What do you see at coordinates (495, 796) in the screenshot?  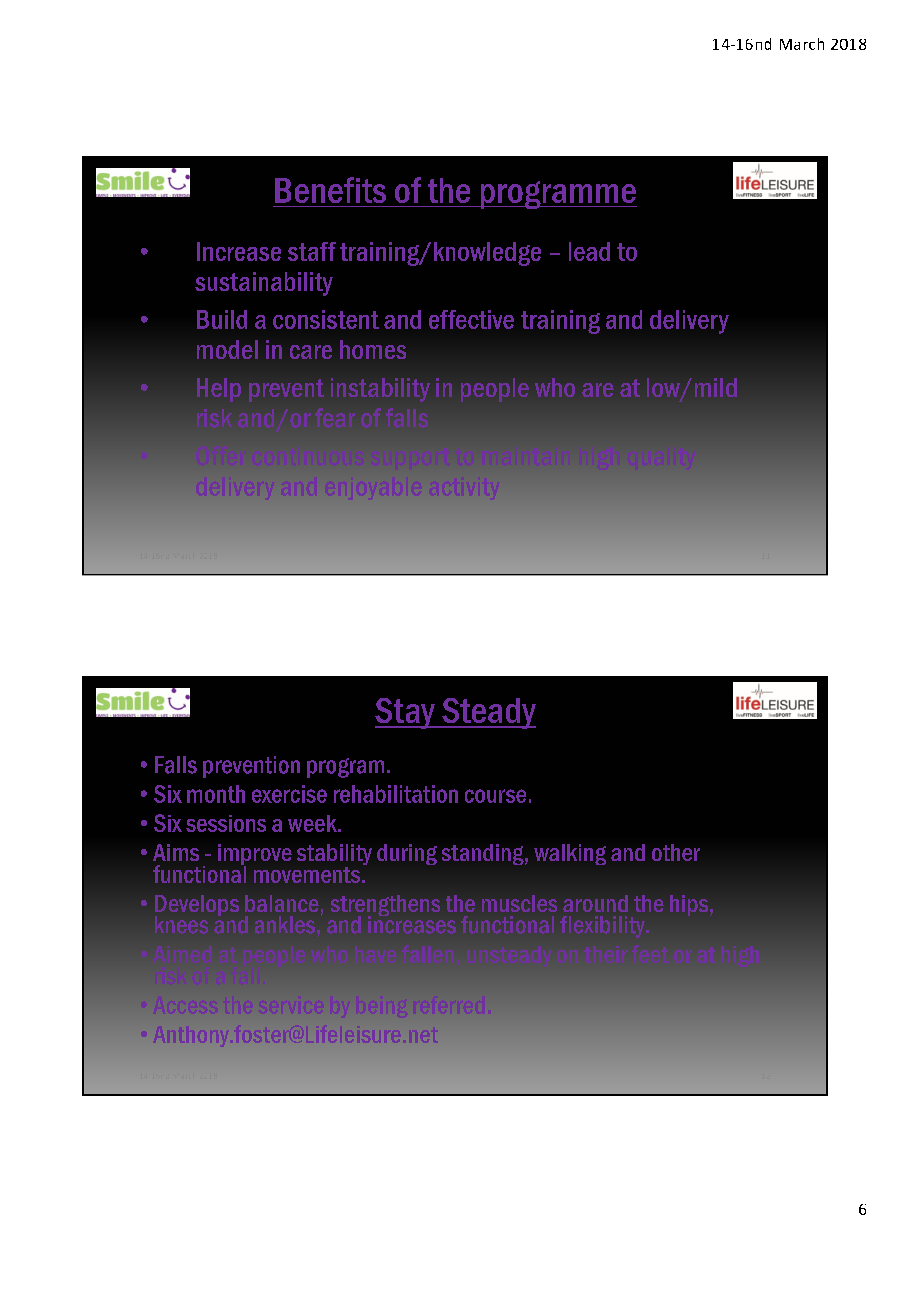 I see `course` at bounding box center [495, 796].
